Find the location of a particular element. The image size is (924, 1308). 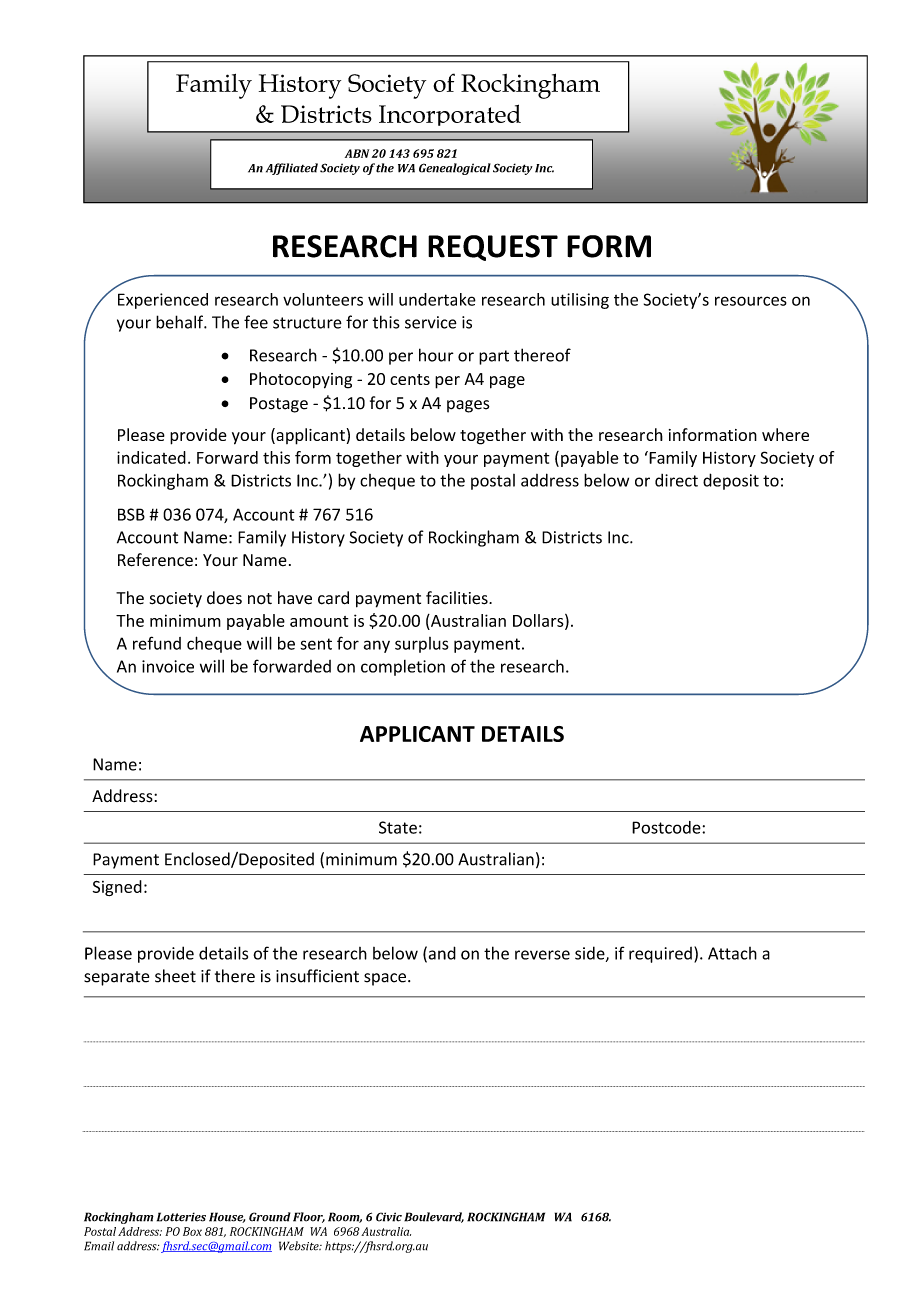

Affiliated is located at coordinates (292, 169).
